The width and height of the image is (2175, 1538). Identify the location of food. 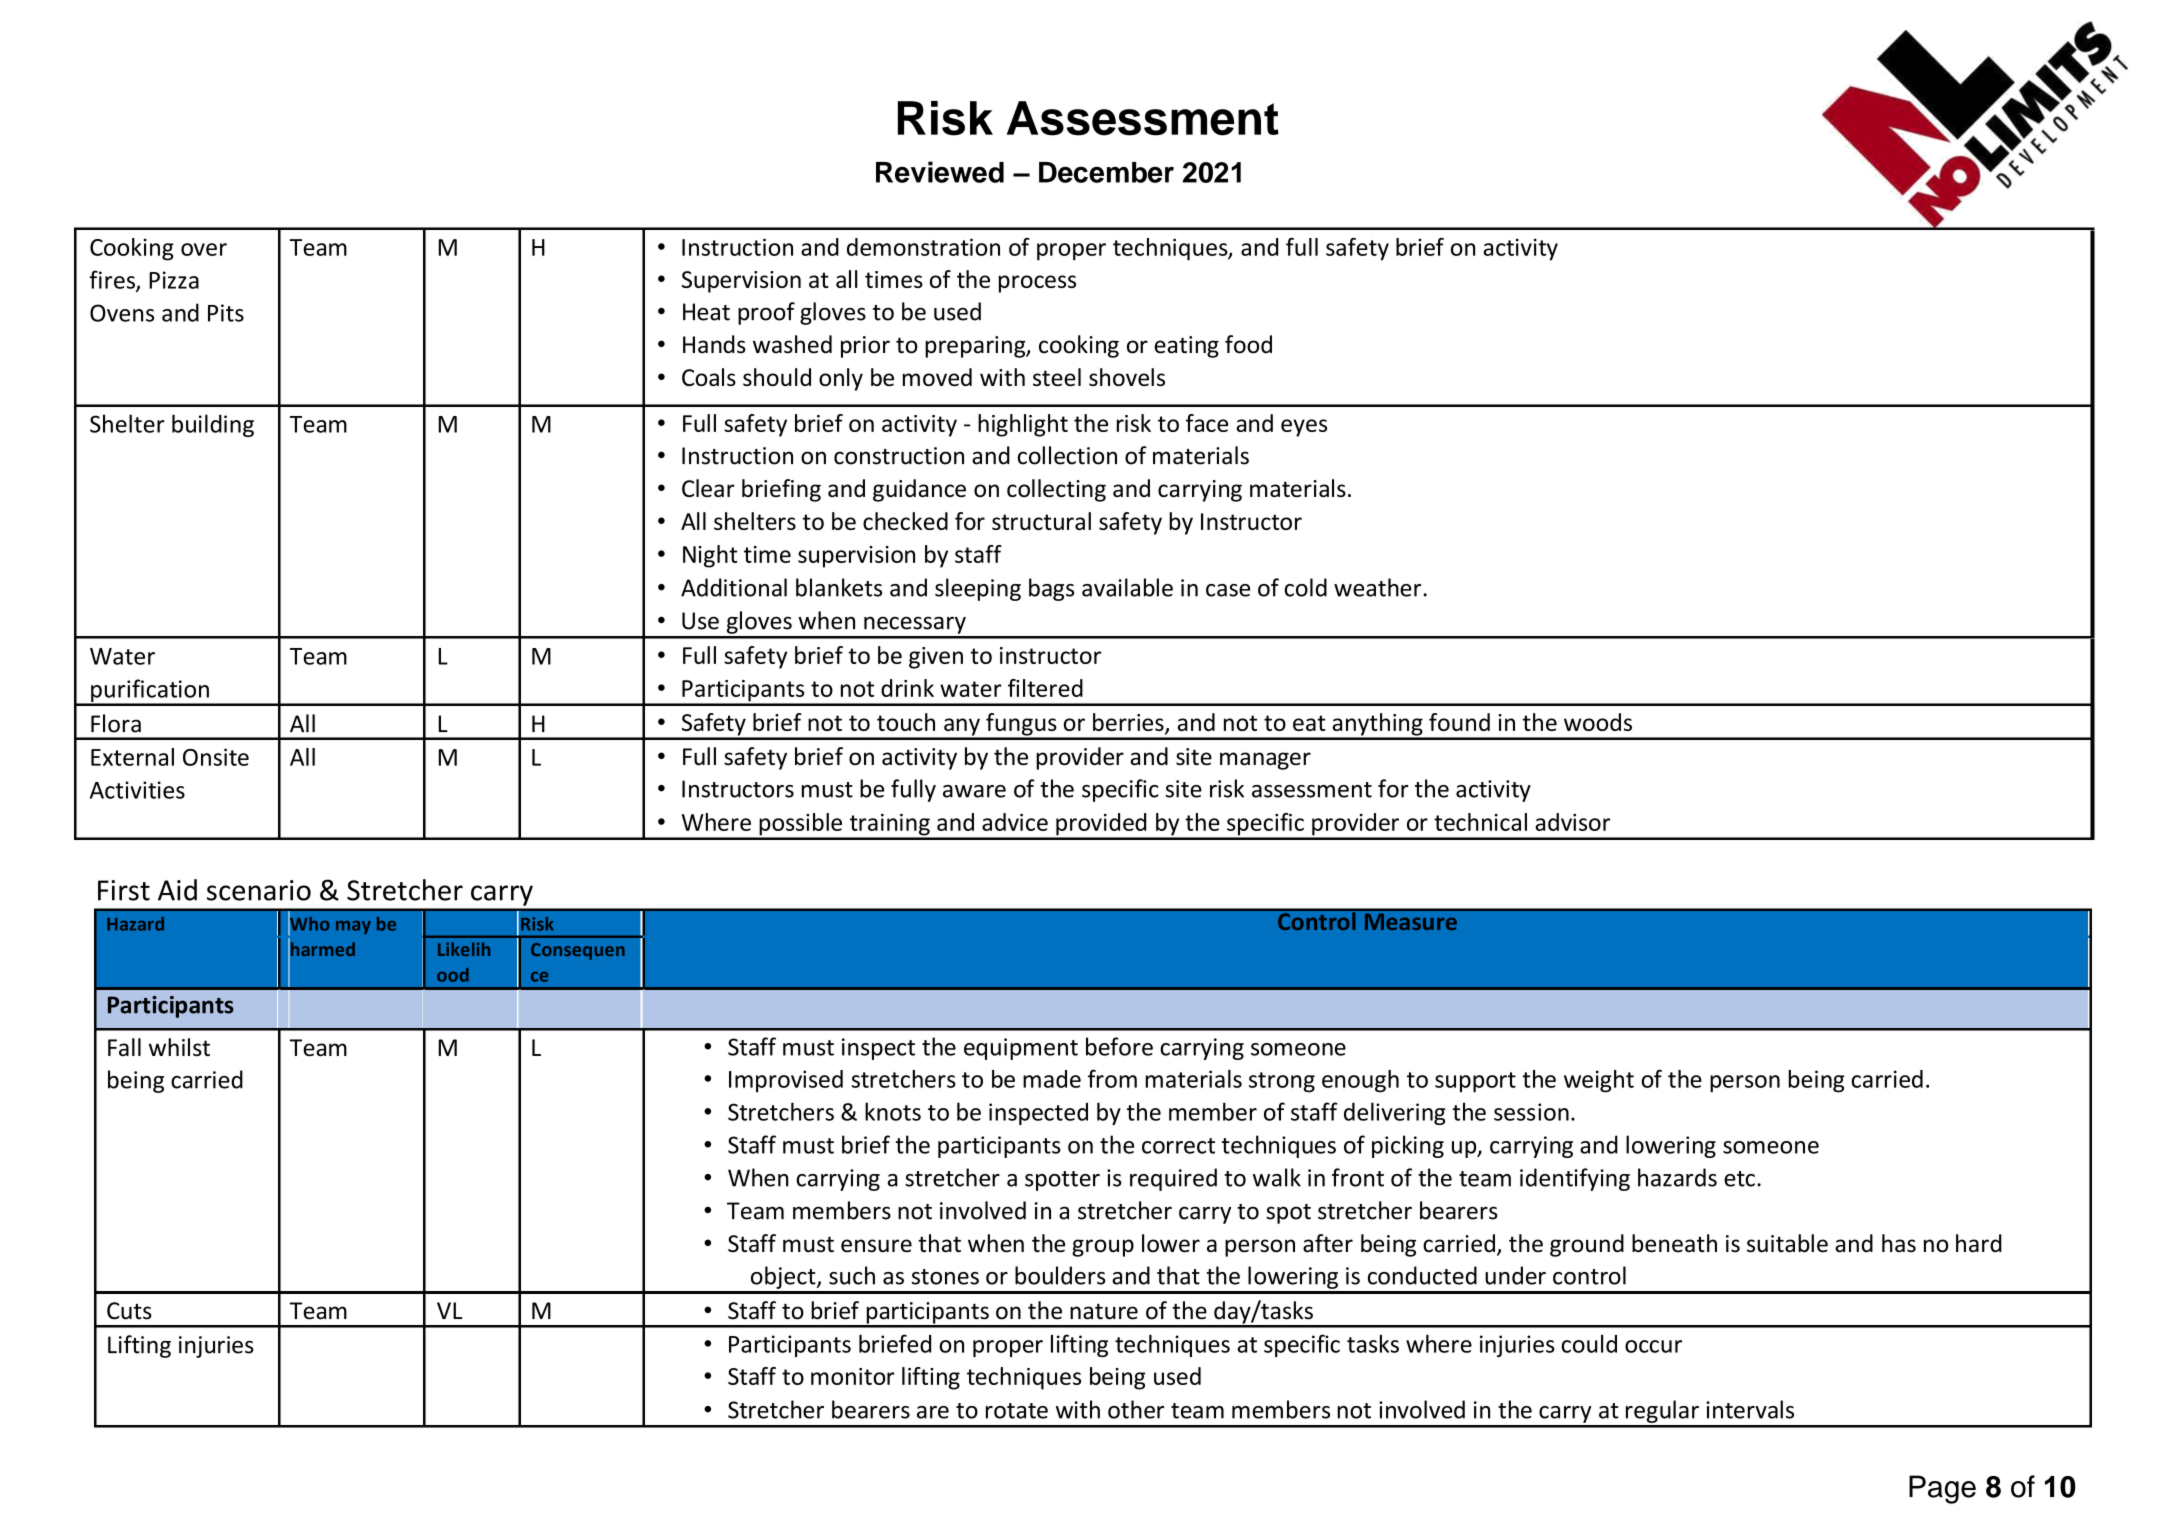
(1248, 344).
